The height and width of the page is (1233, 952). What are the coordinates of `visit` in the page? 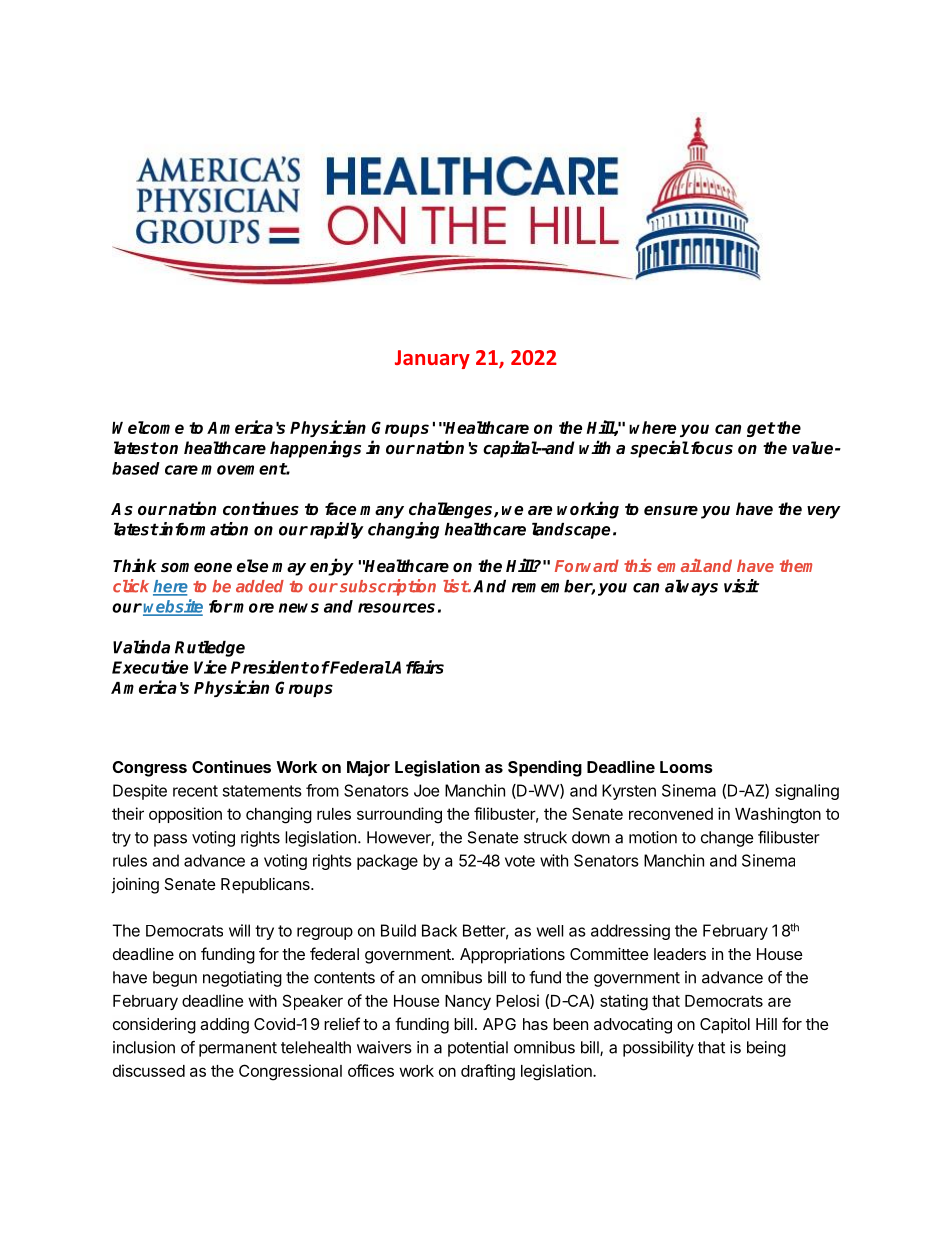 It's located at (741, 586).
